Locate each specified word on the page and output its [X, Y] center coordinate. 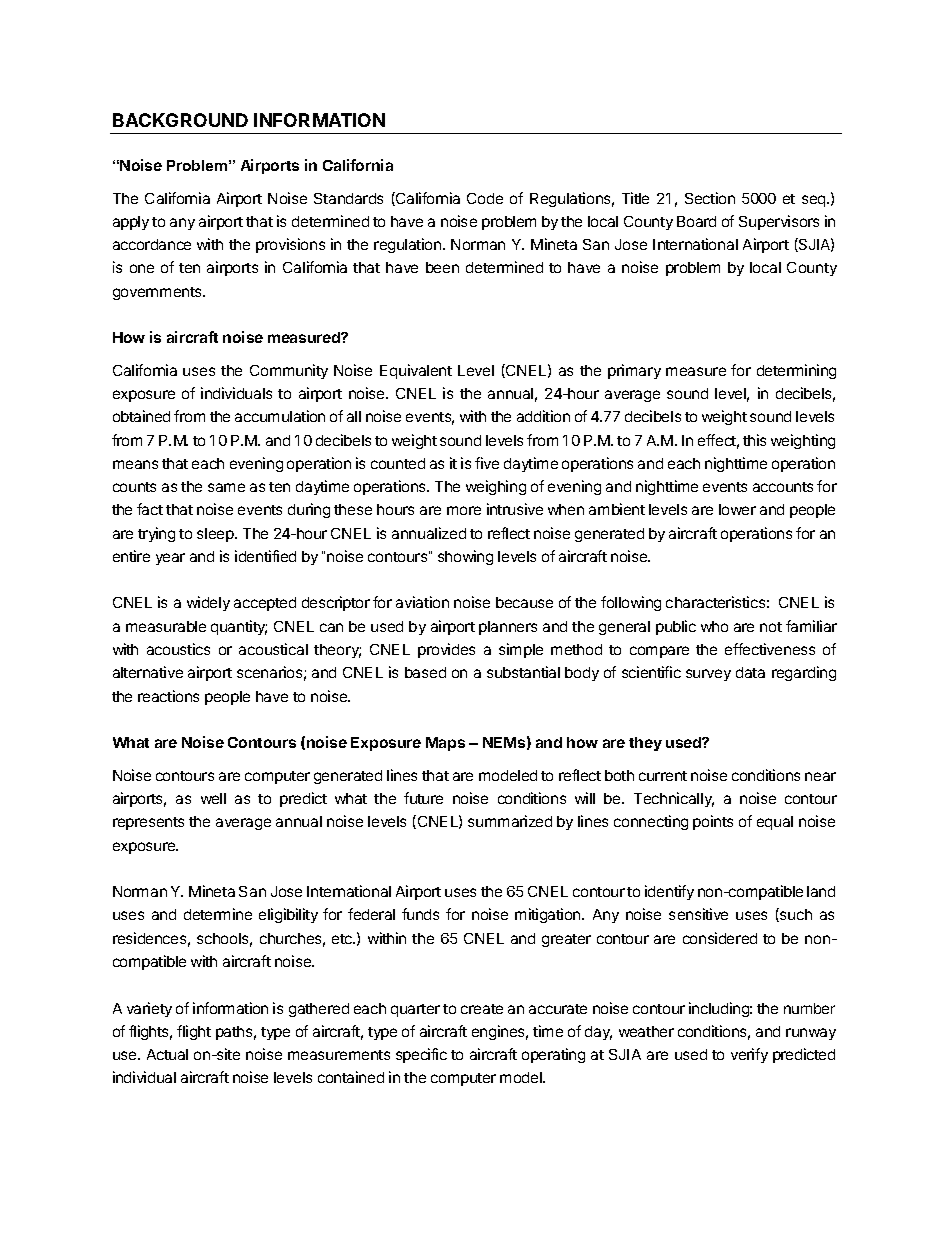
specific [421, 1055]
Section [710, 198]
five [487, 463]
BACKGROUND [180, 120]
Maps [445, 744]
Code [485, 198]
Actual [167, 1054]
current [663, 776]
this [754, 440]
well [213, 798]
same [226, 487]
